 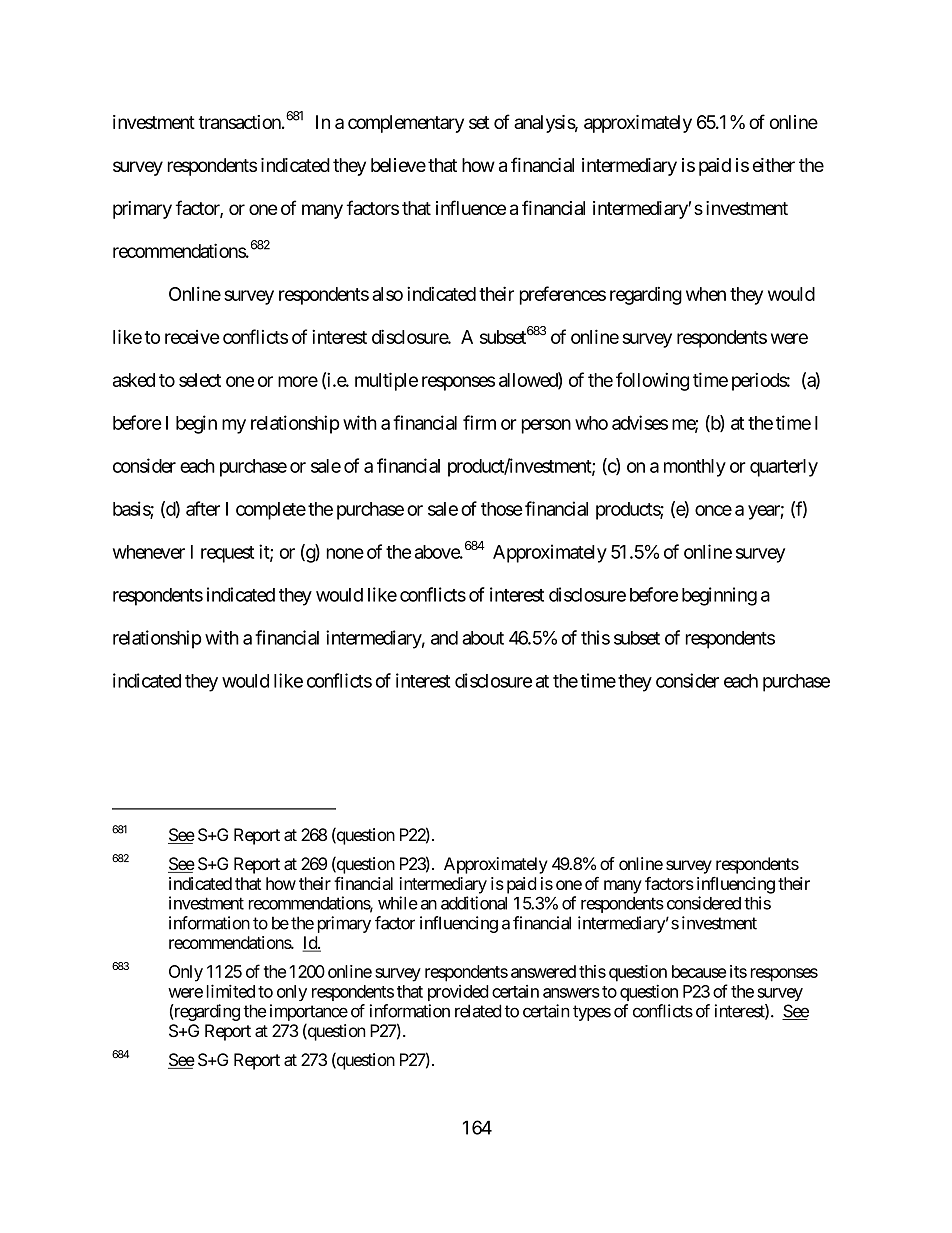 I want to click on limited, so click(x=231, y=991).
